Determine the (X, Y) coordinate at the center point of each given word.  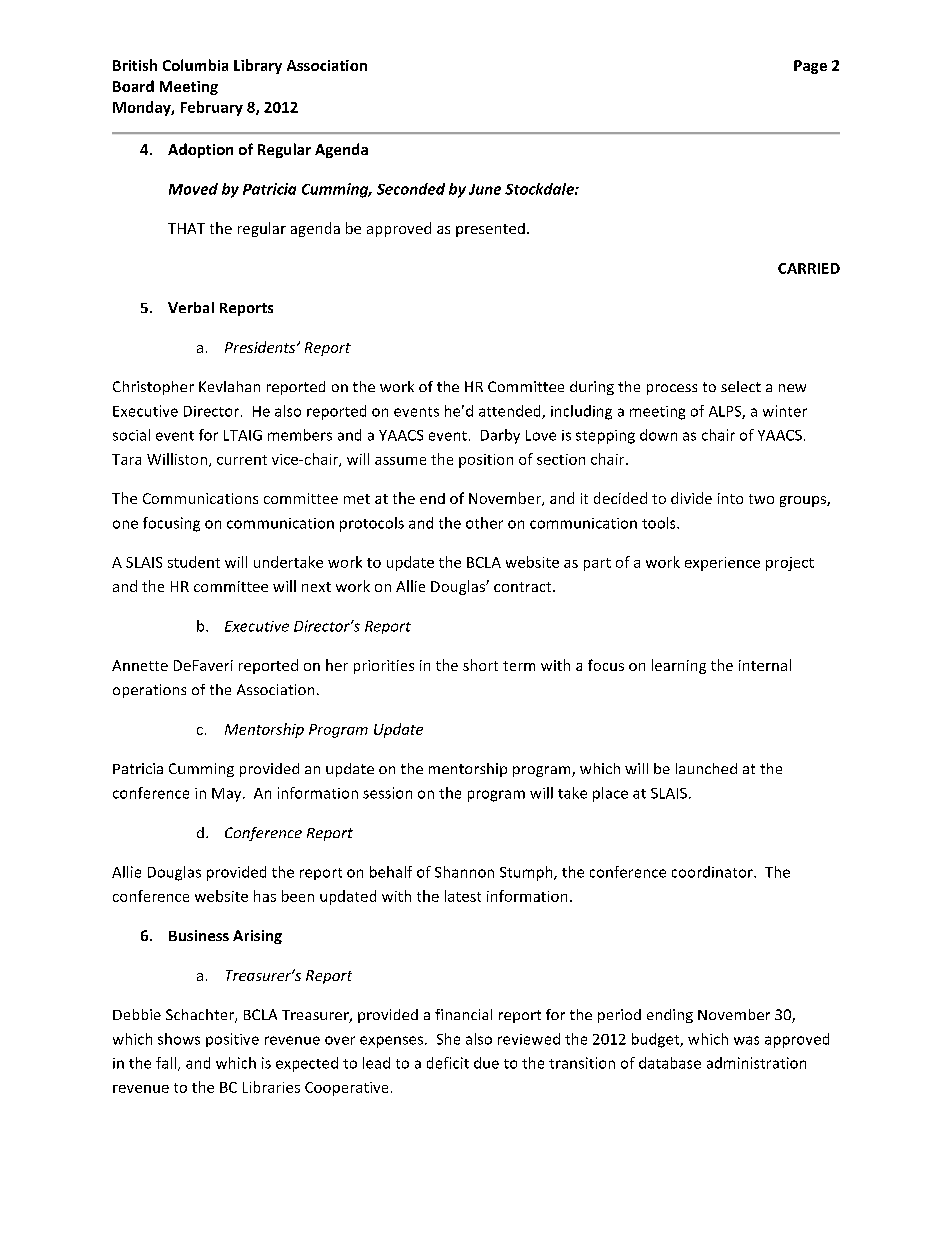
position (486, 461)
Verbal (191, 307)
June (485, 189)
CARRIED (809, 268)
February (212, 108)
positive (232, 1040)
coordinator (713, 872)
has (265, 896)
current (242, 460)
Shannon (464, 872)
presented (490, 230)
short (480, 665)
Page (810, 67)
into (730, 498)
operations (149, 691)
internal (765, 665)
